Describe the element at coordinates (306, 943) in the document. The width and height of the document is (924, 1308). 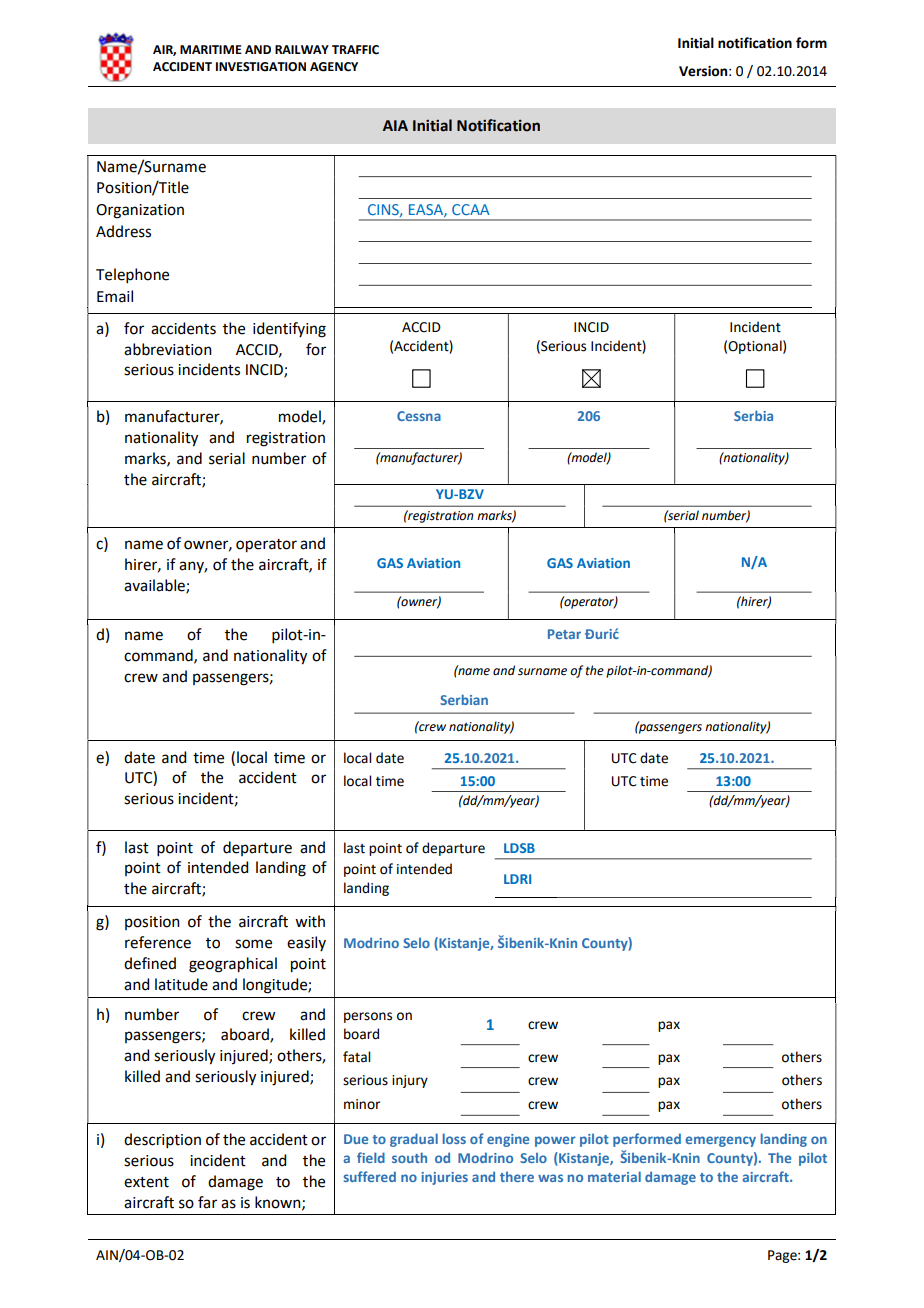
I see `easily` at that location.
